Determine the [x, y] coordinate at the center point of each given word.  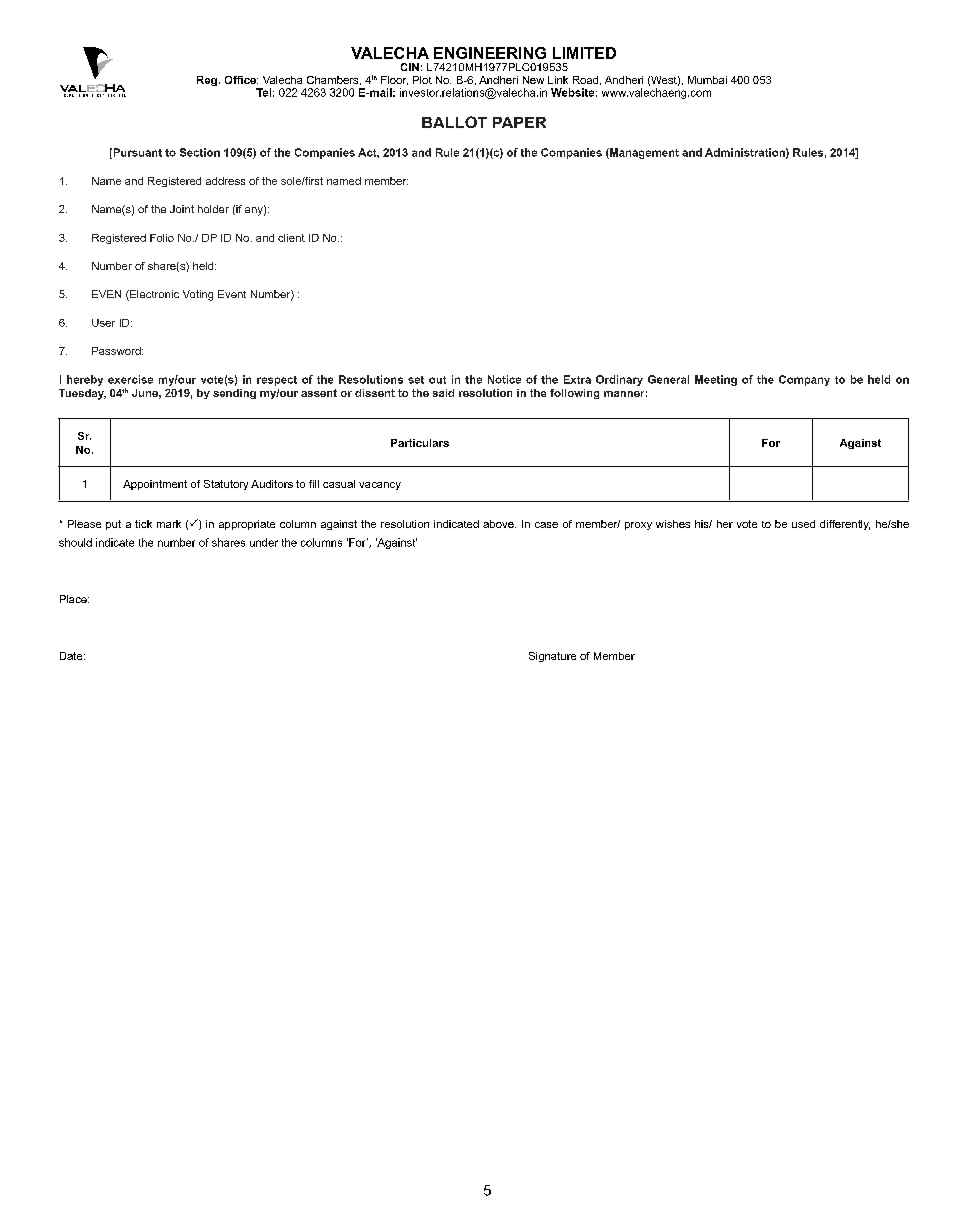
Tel [263, 92]
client [291, 238]
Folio [162, 238]
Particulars [420, 443]
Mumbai [707, 80]
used [803, 524]
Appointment [155, 485]
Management [643, 153]
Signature [552, 657]
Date [72, 656]
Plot [422, 80]
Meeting [716, 380]
